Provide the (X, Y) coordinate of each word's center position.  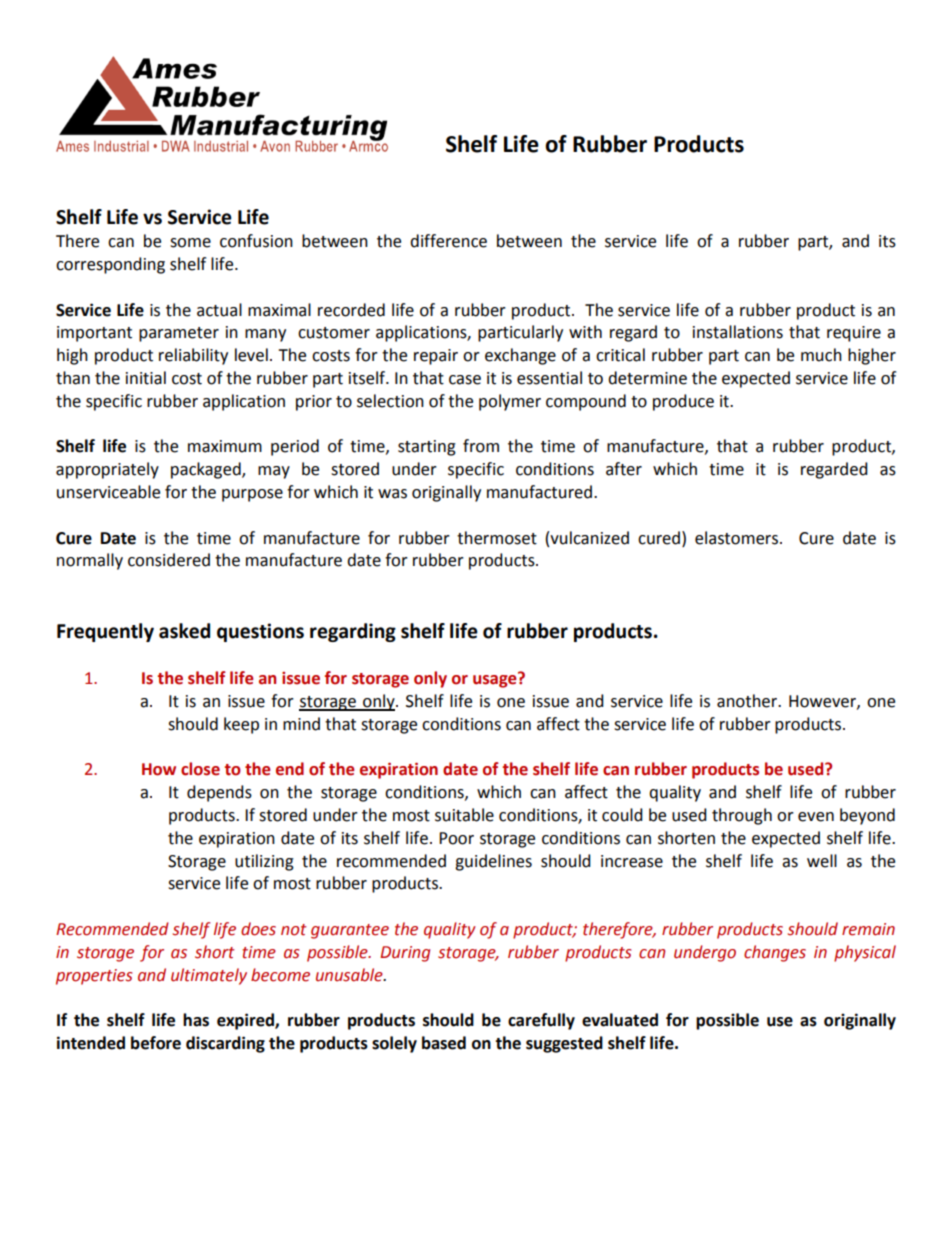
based (444, 1043)
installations (738, 332)
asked (184, 631)
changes (775, 953)
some (190, 243)
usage (496, 680)
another (748, 701)
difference (448, 241)
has (196, 1020)
